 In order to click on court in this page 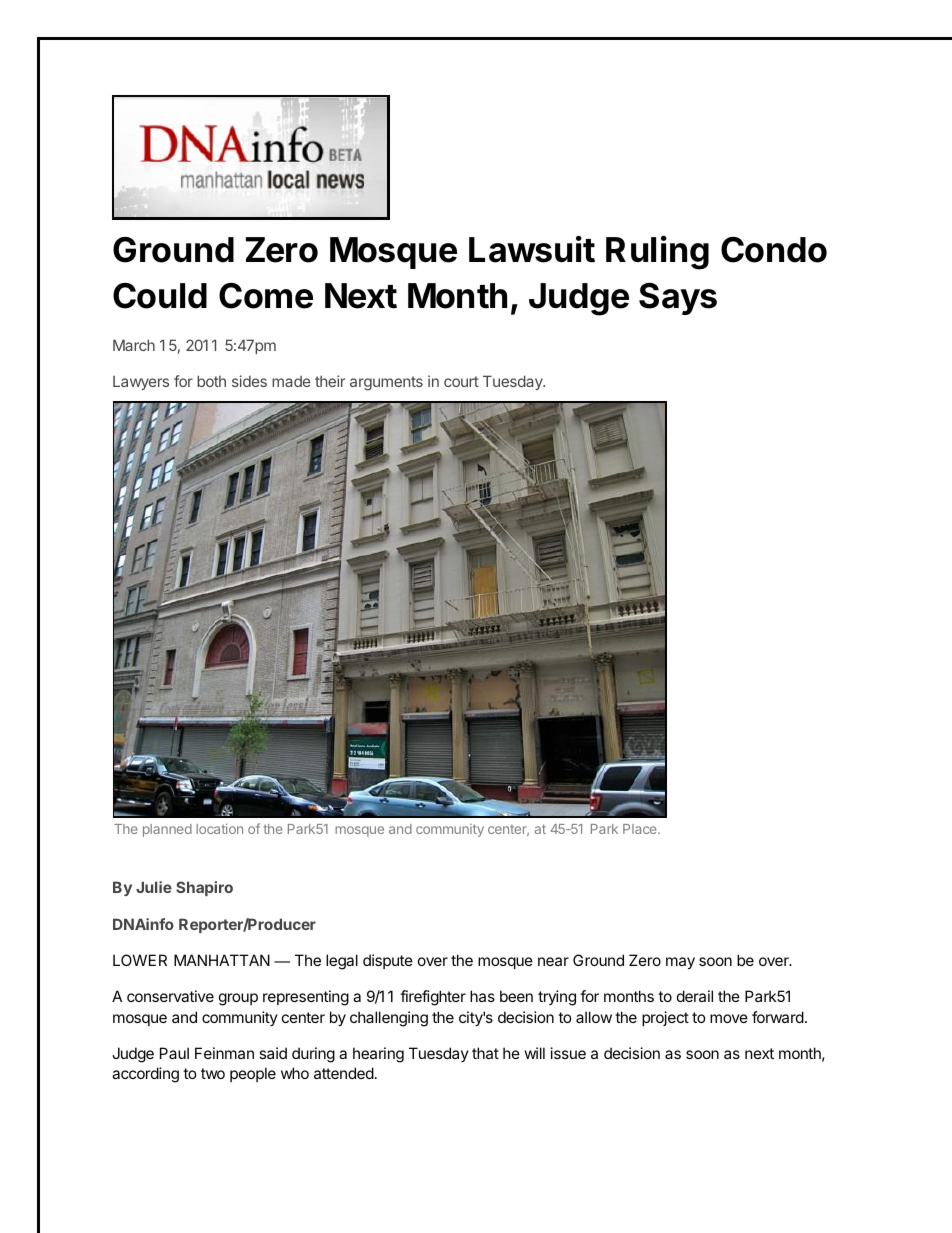, I will do `click(461, 381)`.
